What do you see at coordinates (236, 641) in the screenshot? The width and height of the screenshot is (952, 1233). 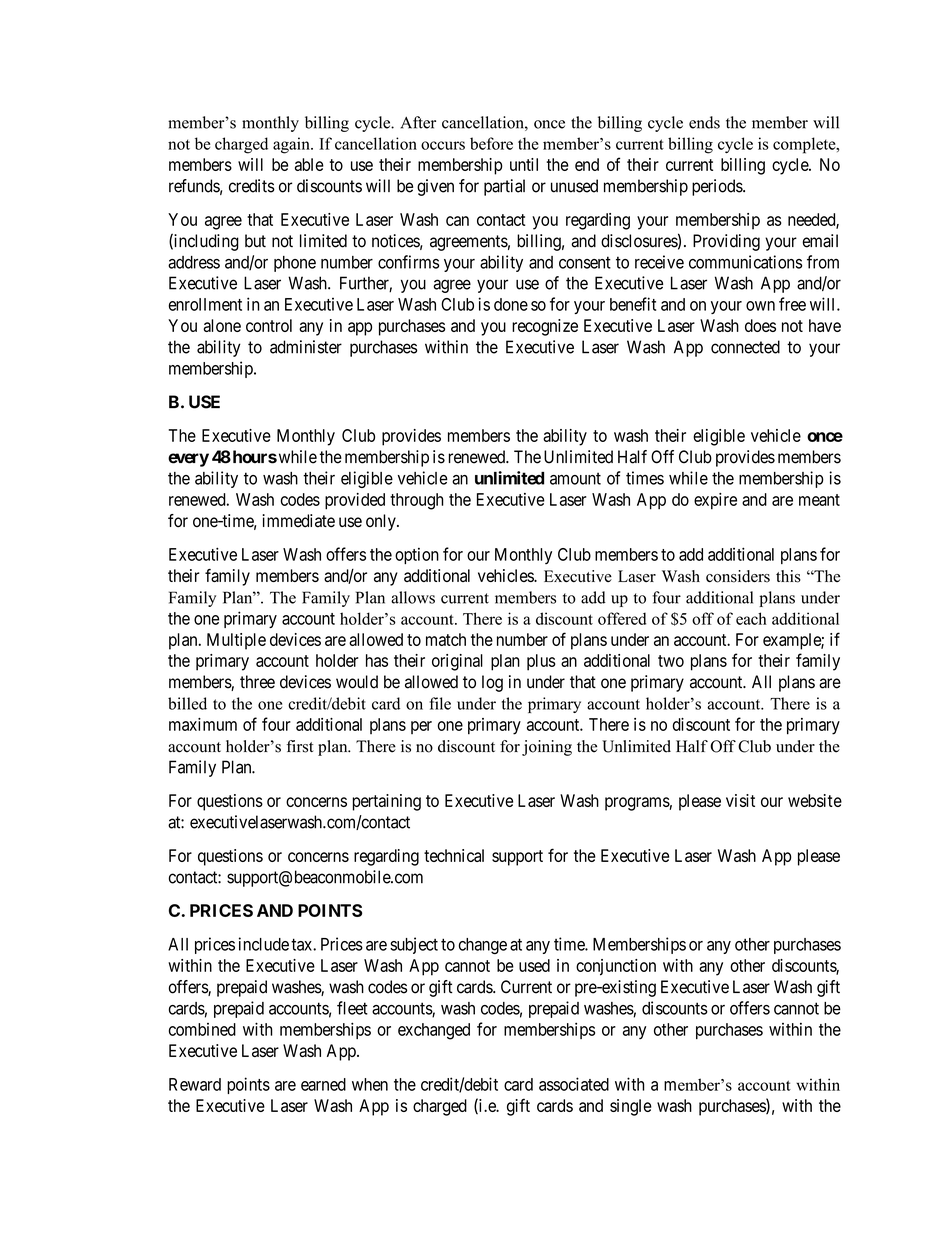 I see `Multiple` at bounding box center [236, 641].
